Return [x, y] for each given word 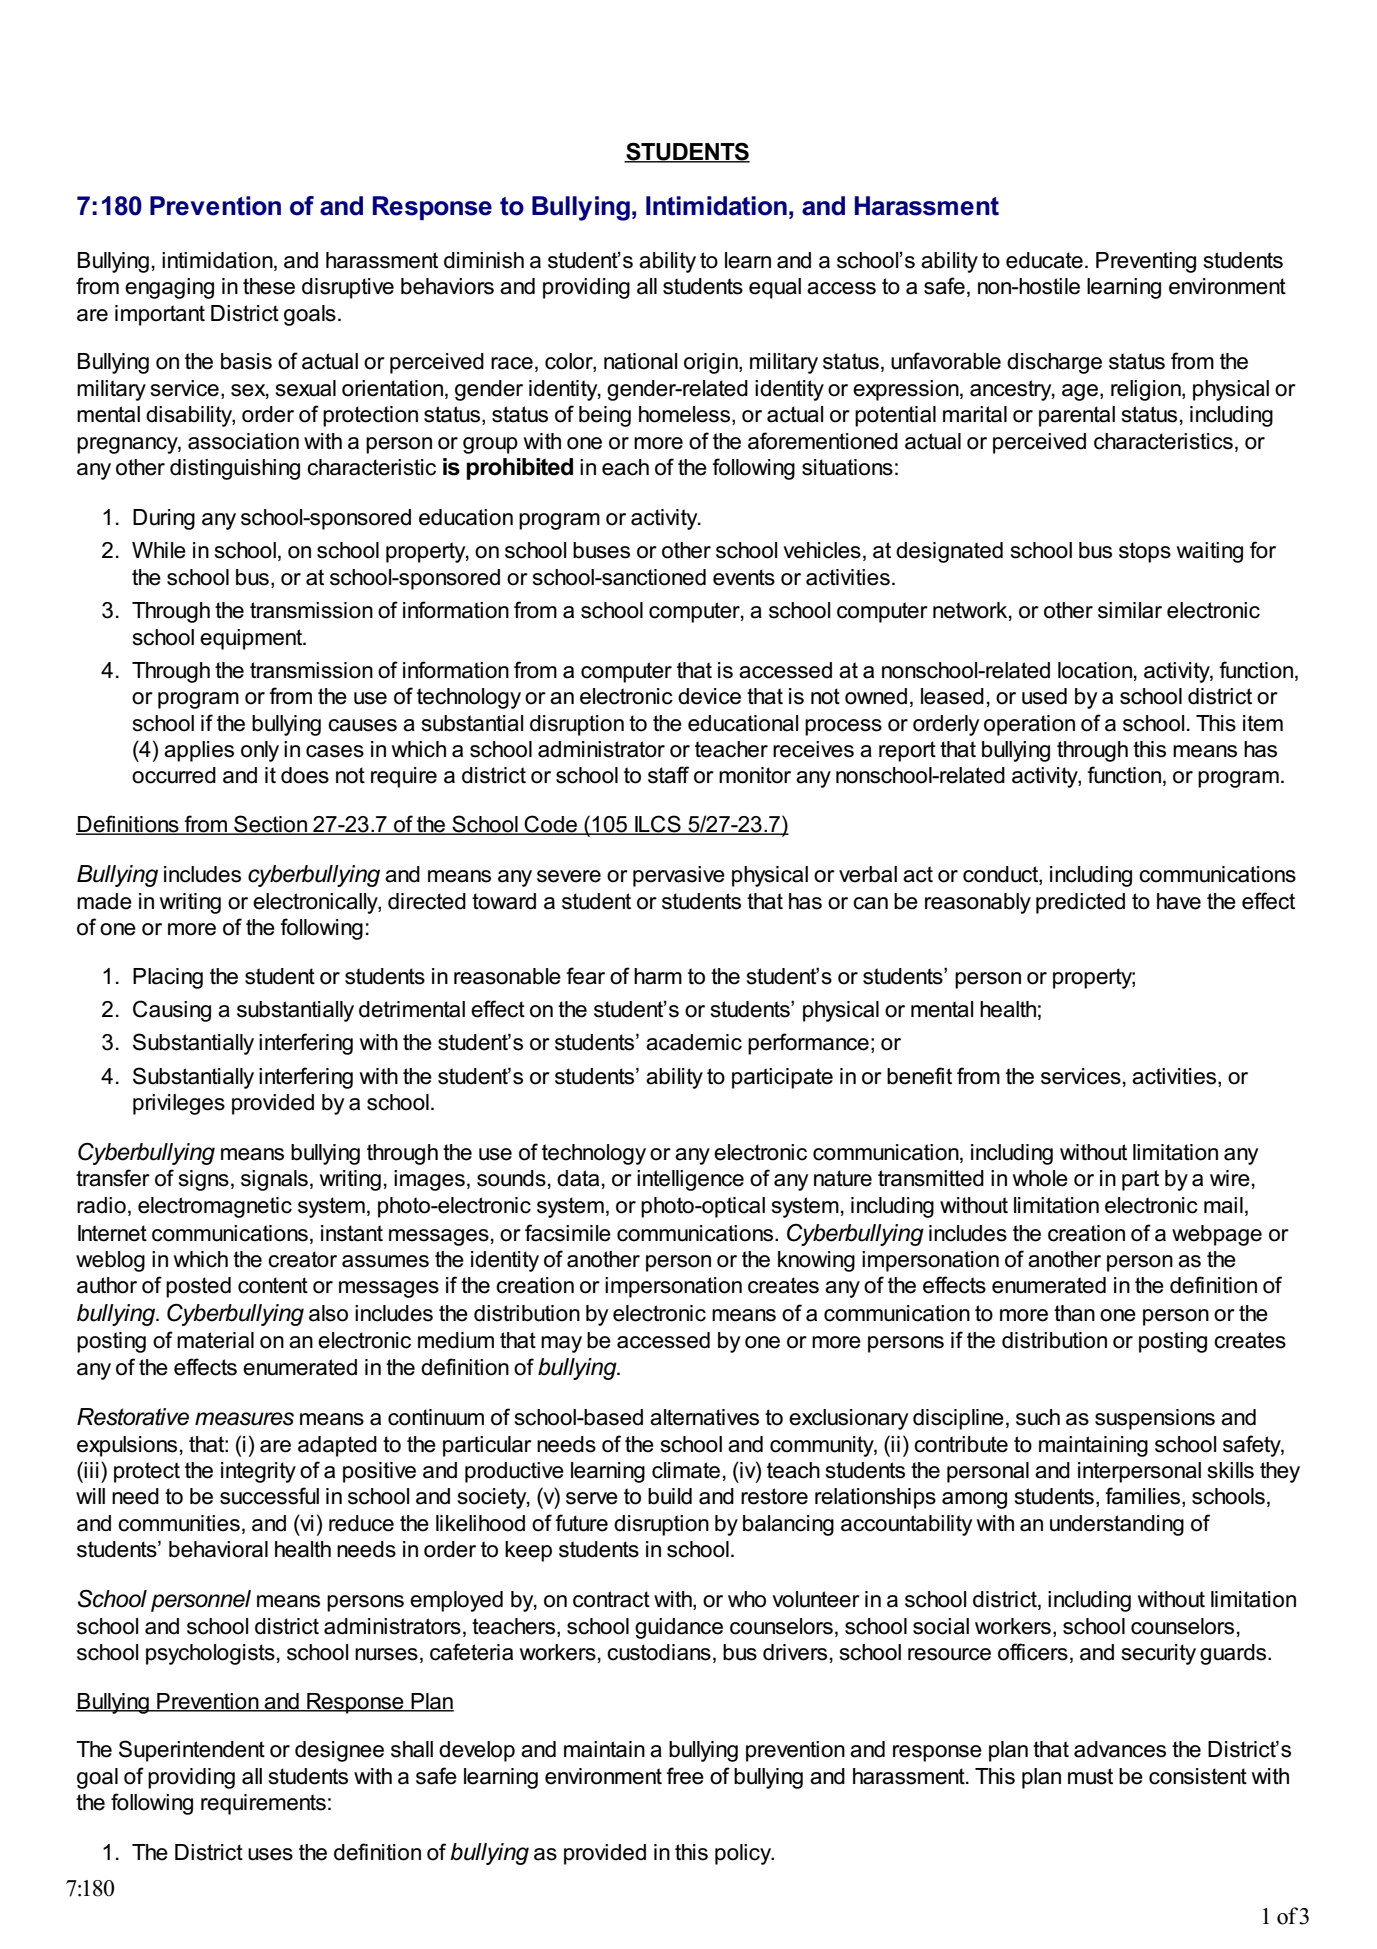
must [1090, 1776]
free [685, 1776]
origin [712, 363]
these [269, 286]
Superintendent [192, 1751]
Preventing [1146, 262]
